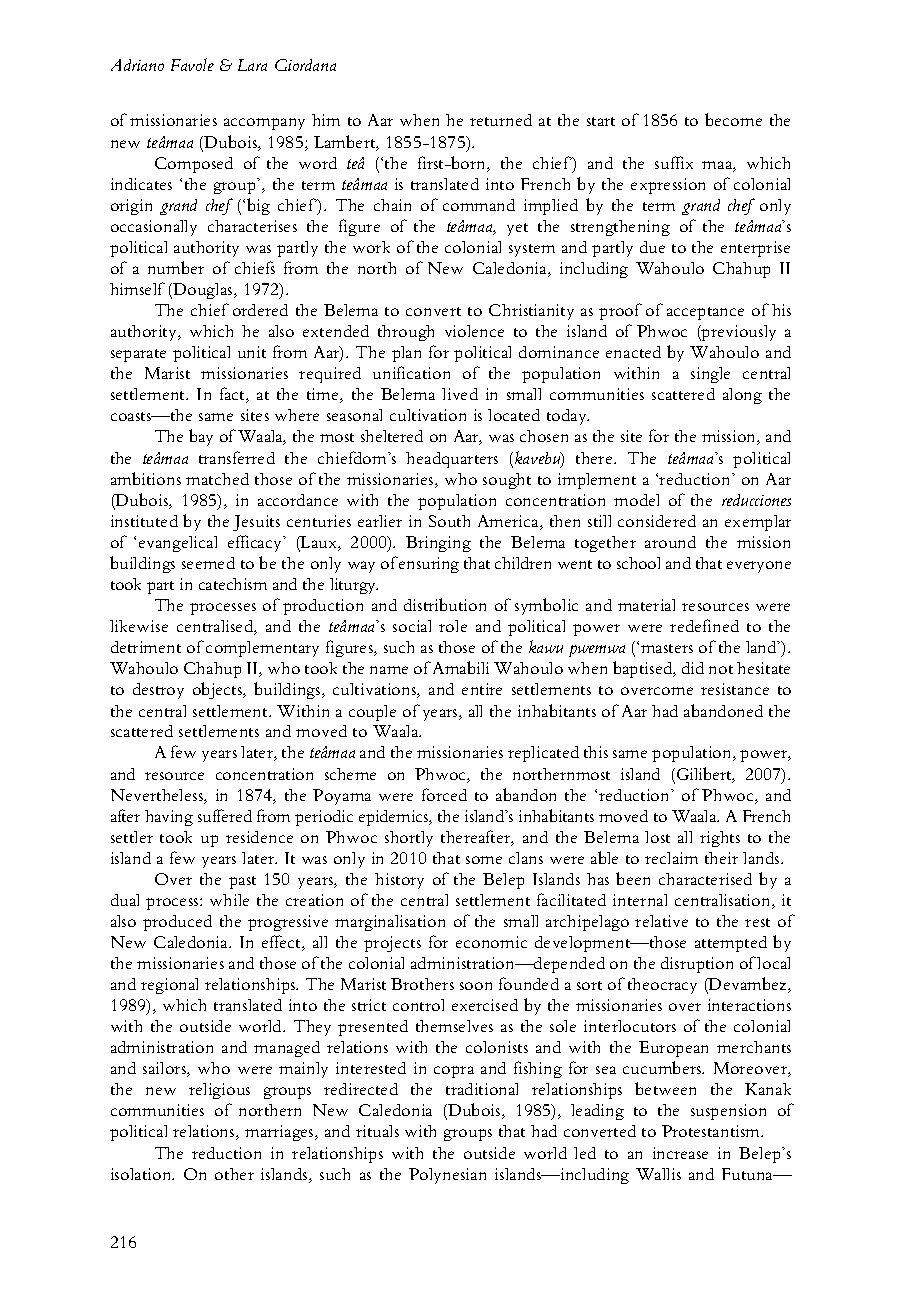 This screenshot has height=1308, width=924. I want to click on increase, so click(680, 1153).
